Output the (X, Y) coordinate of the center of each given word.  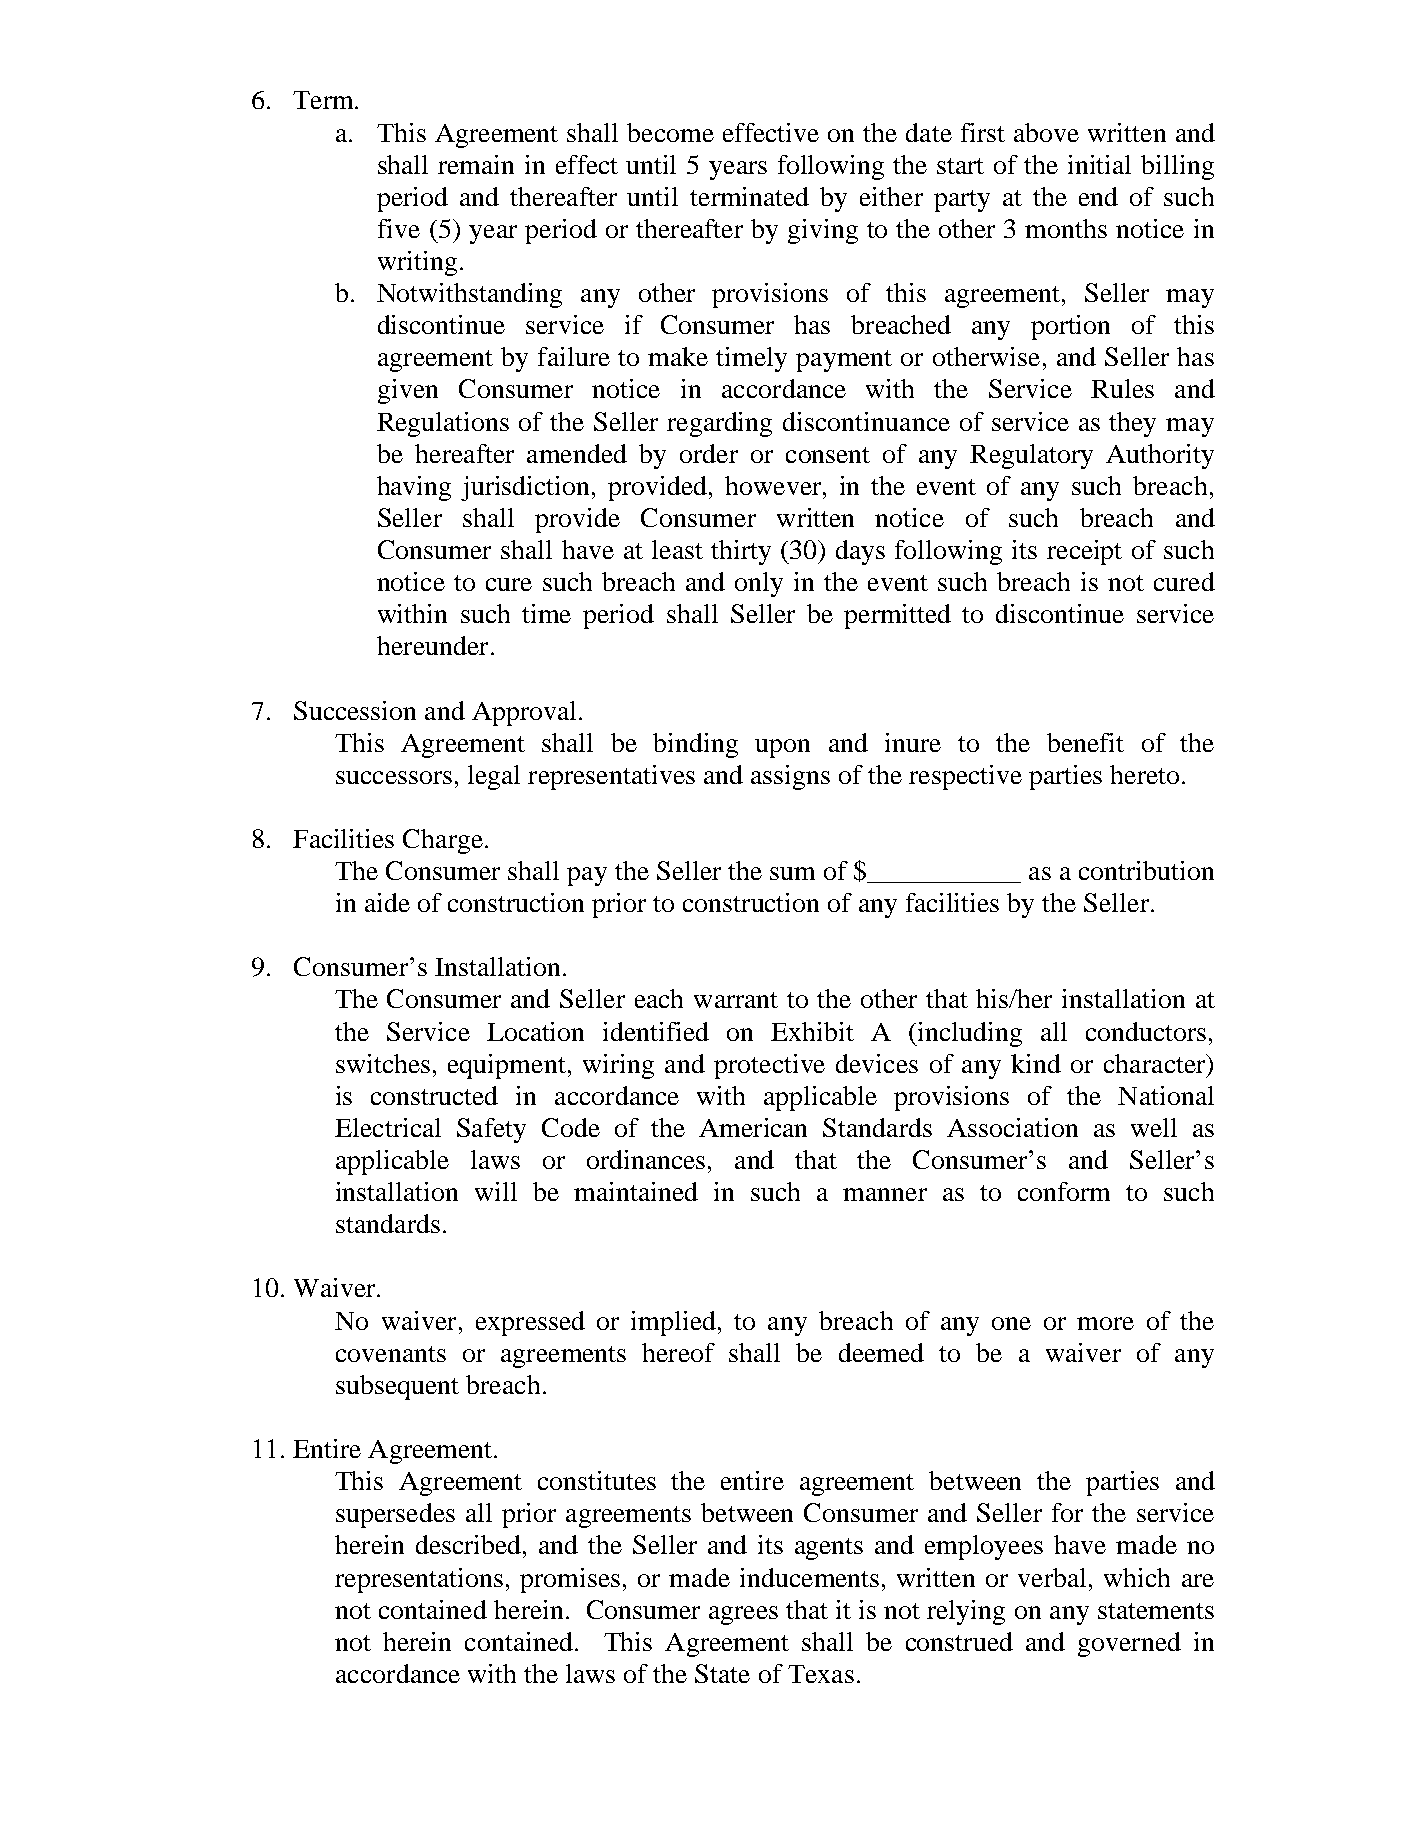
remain (476, 164)
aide (387, 902)
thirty (741, 552)
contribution (1146, 870)
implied (673, 1323)
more (1105, 1323)
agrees (743, 1615)
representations (419, 1580)
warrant (736, 1000)
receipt (1084, 552)
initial (1099, 164)
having (414, 488)
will (496, 1191)
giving (823, 231)
